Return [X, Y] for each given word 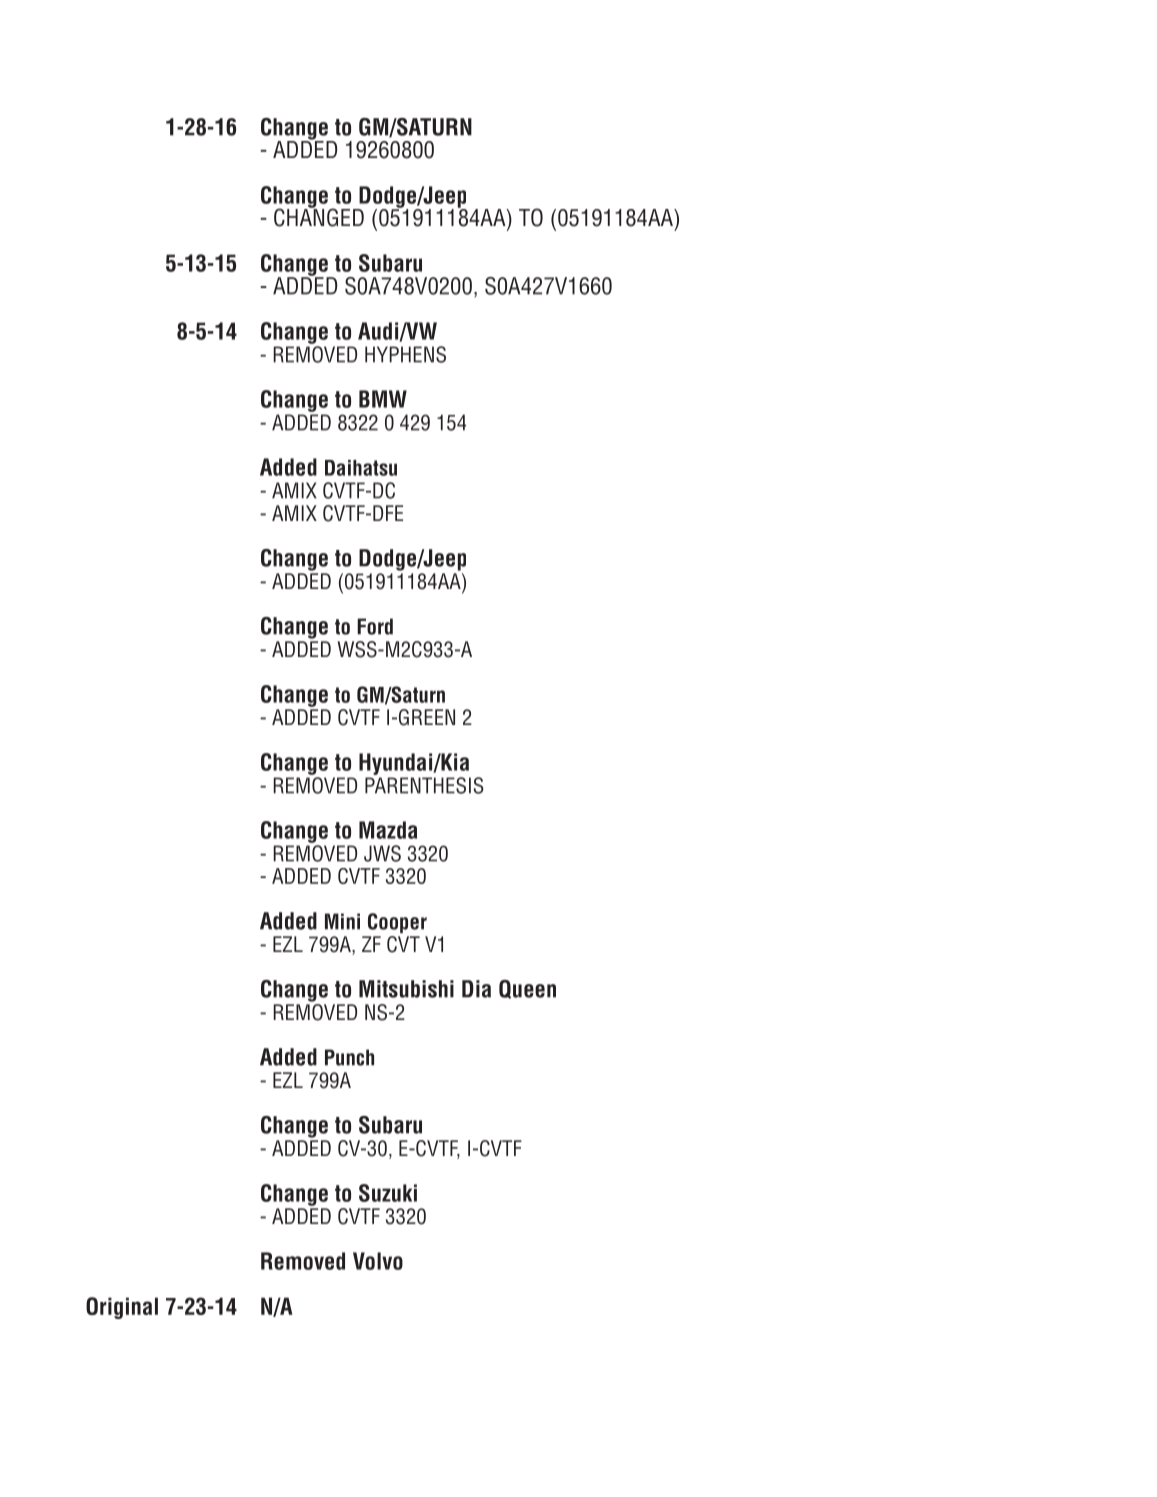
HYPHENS [405, 354]
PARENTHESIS [424, 785]
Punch [349, 1057]
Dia [476, 989]
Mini [342, 921]
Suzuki [388, 1193]
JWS [382, 853]
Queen [527, 989]
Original [122, 1308]
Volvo [378, 1261]
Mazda [388, 830]
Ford [375, 626]
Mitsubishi [406, 989]
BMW [383, 399]
